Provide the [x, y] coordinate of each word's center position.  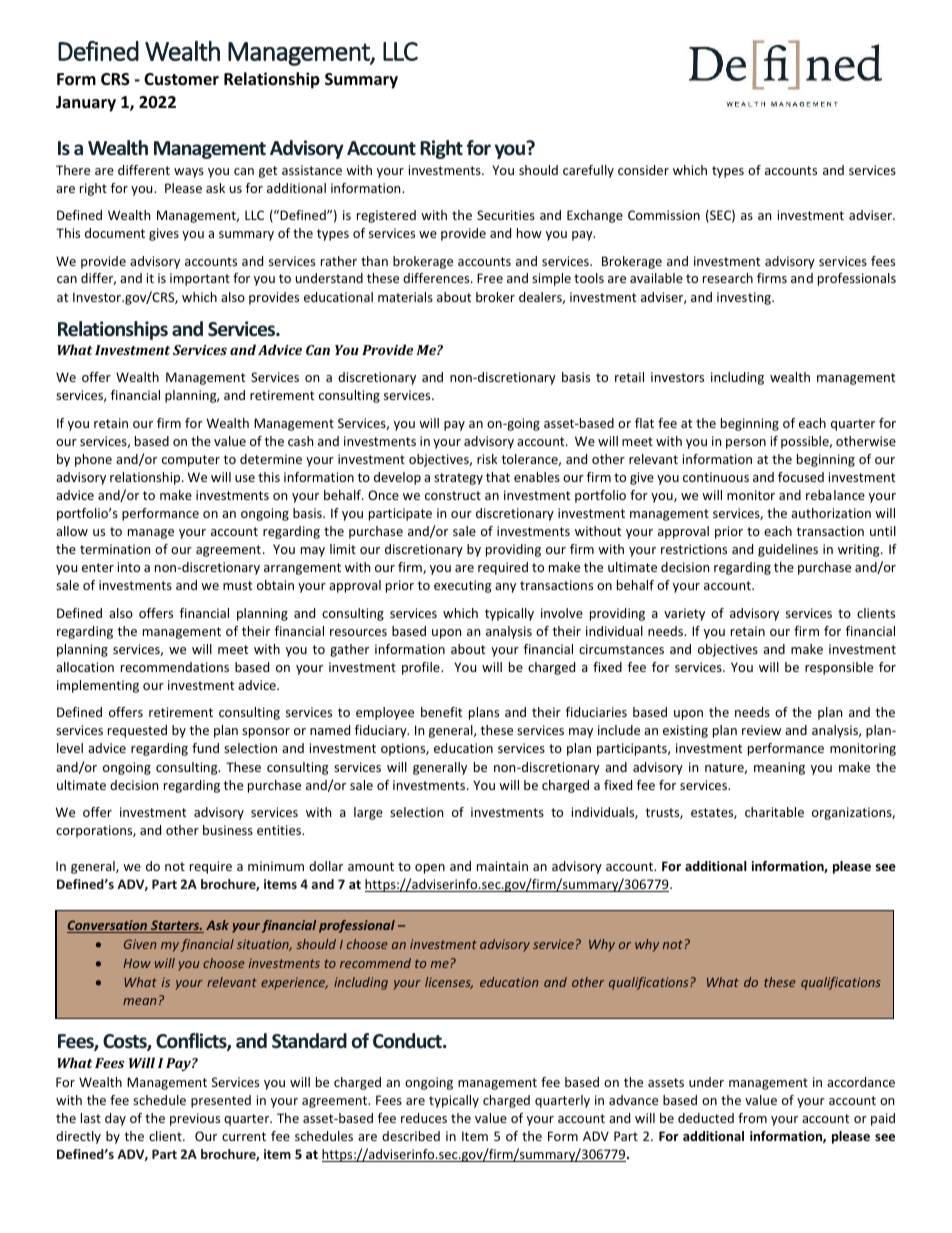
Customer [181, 79]
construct [453, 495]
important [200, 279]
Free [490, 278]
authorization [831, 513]
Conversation [108, 926]
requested [137, 731]
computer [191, 461]
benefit [441, 712]
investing [745, 298]
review [761, 730]
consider [643, 170]
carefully [588, 171]
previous [195, 1119]
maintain [502, 866]
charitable [774, 812]
